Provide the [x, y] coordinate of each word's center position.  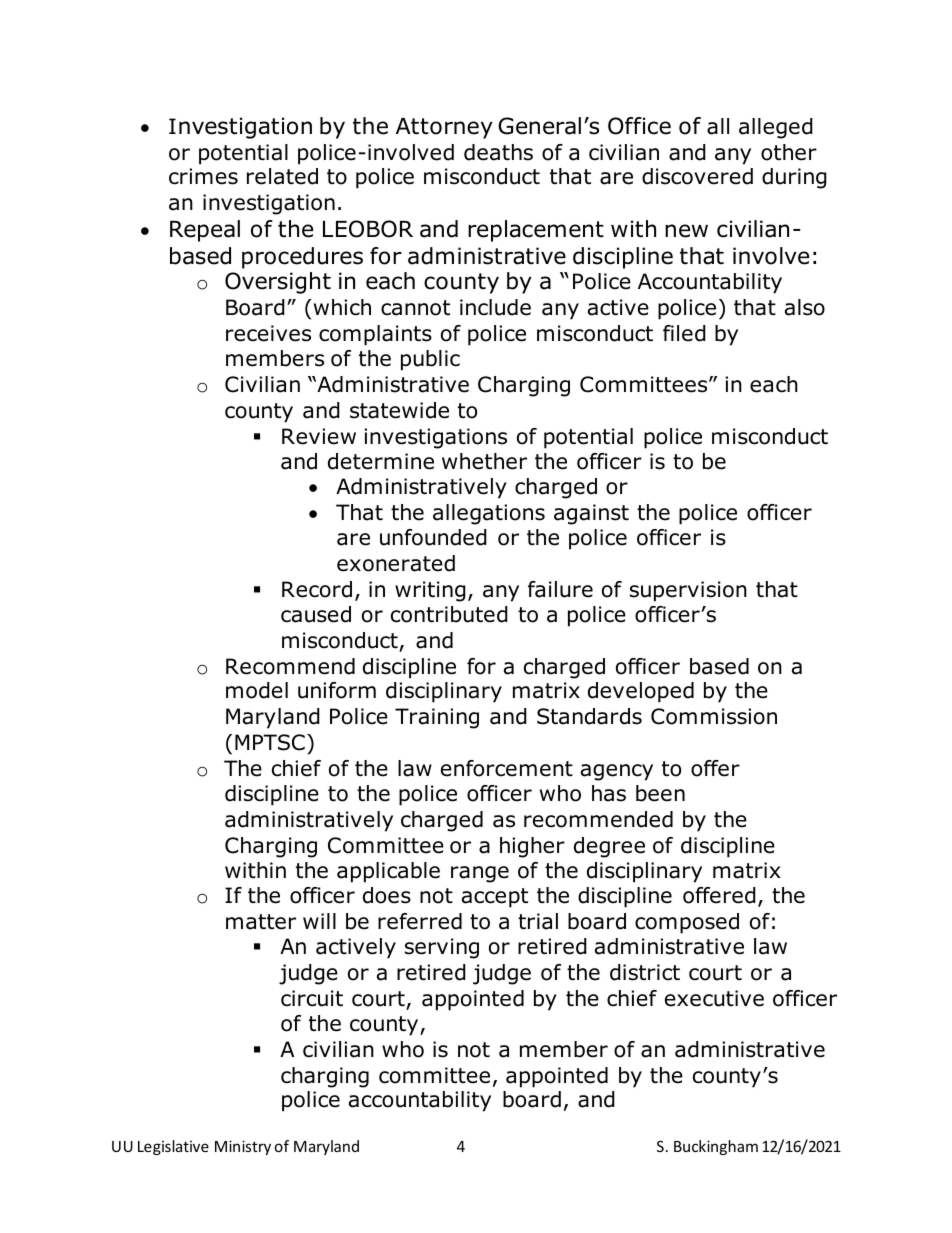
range [480, 874]
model [257, 690]
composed [687, 923]
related [282, 176]
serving [442, 948]
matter [261, 922]
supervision [688, 591]
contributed [449, 614]
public [430, 360]
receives [268, 333]
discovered [697, 176]
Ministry [243, 1147]
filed [684, 333]
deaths [498, 152]
